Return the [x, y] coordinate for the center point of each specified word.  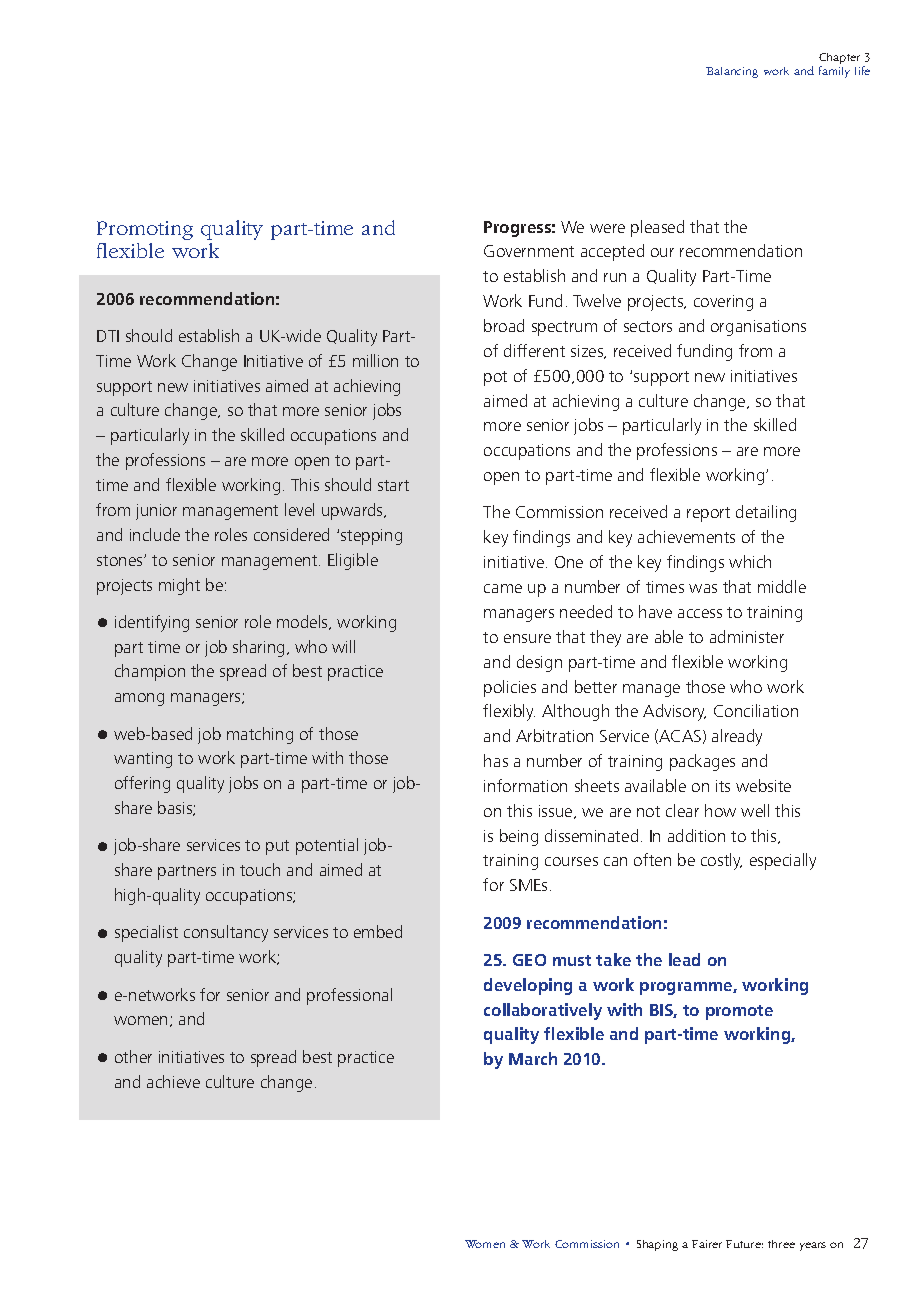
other [133, 1056]
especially [783, 861]
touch [260, 869]
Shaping [657, 1245]
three [781, 1244]
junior [156, 512]
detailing [766, 513]
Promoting [145, 230]
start [393, 485]
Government [529, 251]
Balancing [732, 72]
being [519, 837]
